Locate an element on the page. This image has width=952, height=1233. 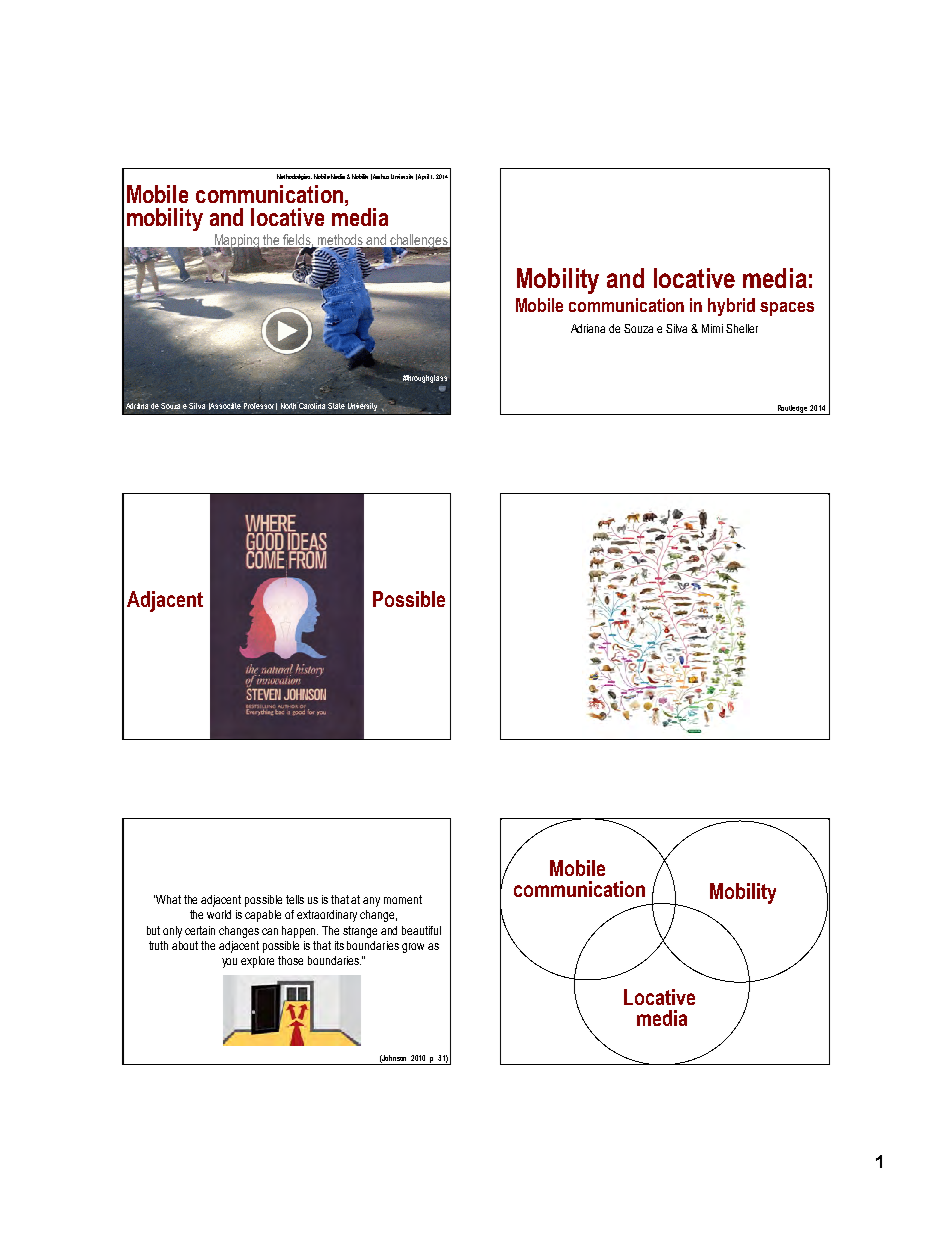
certain is located at coordinates (200, 930).
